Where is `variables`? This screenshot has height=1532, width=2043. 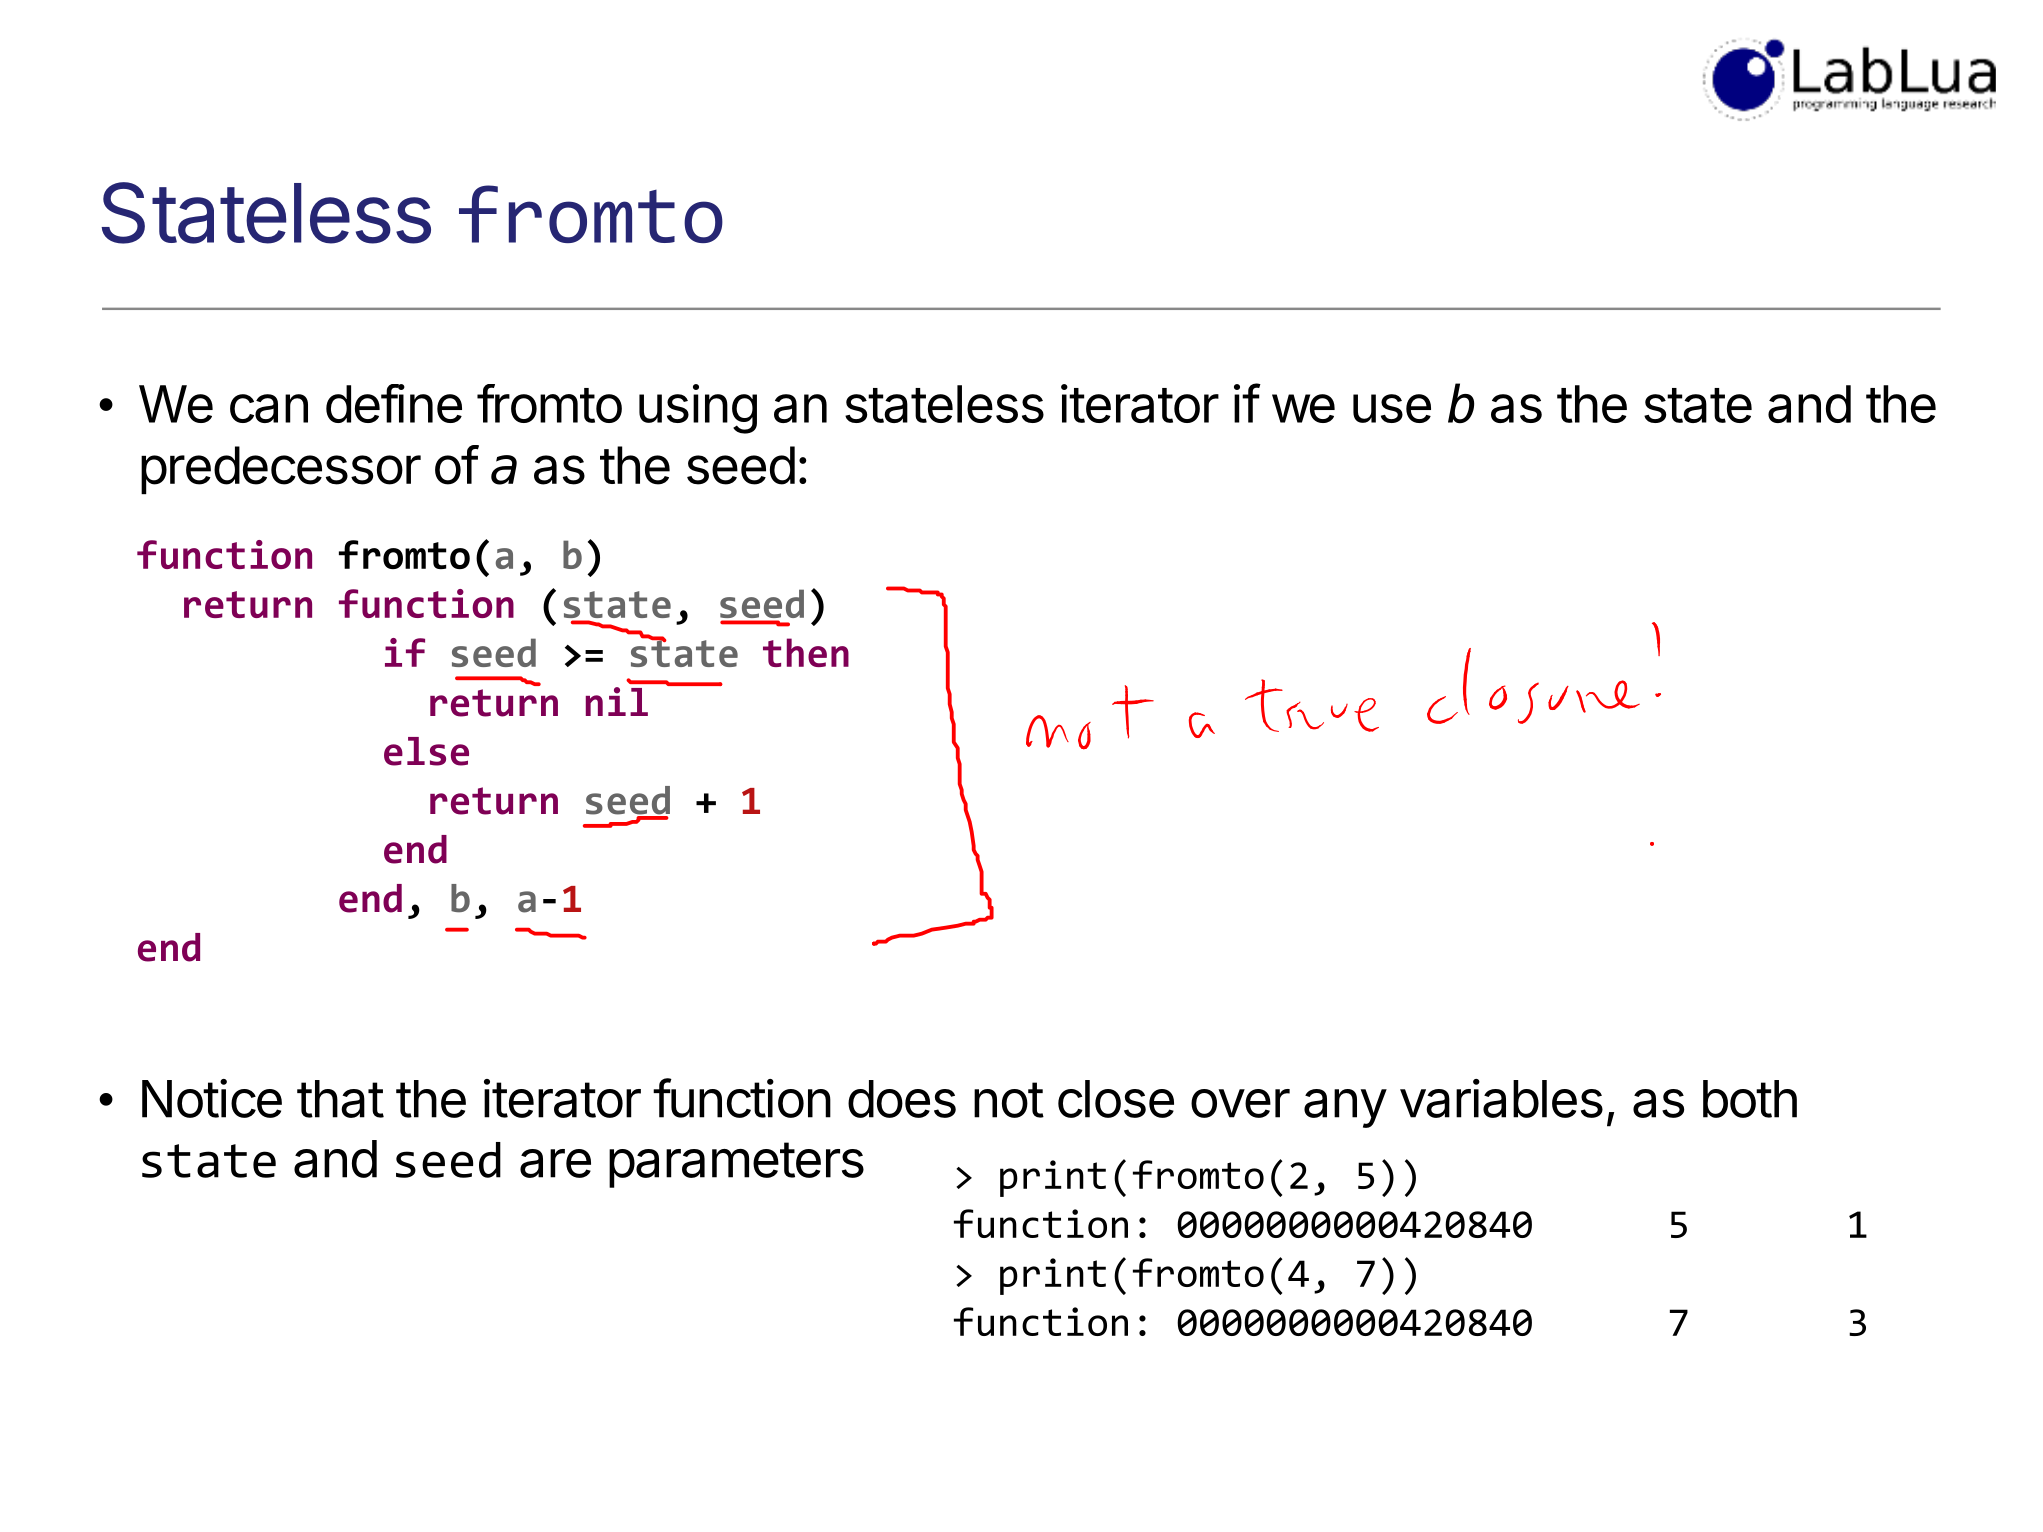
variables is located at coordinates (1501, 1098).
